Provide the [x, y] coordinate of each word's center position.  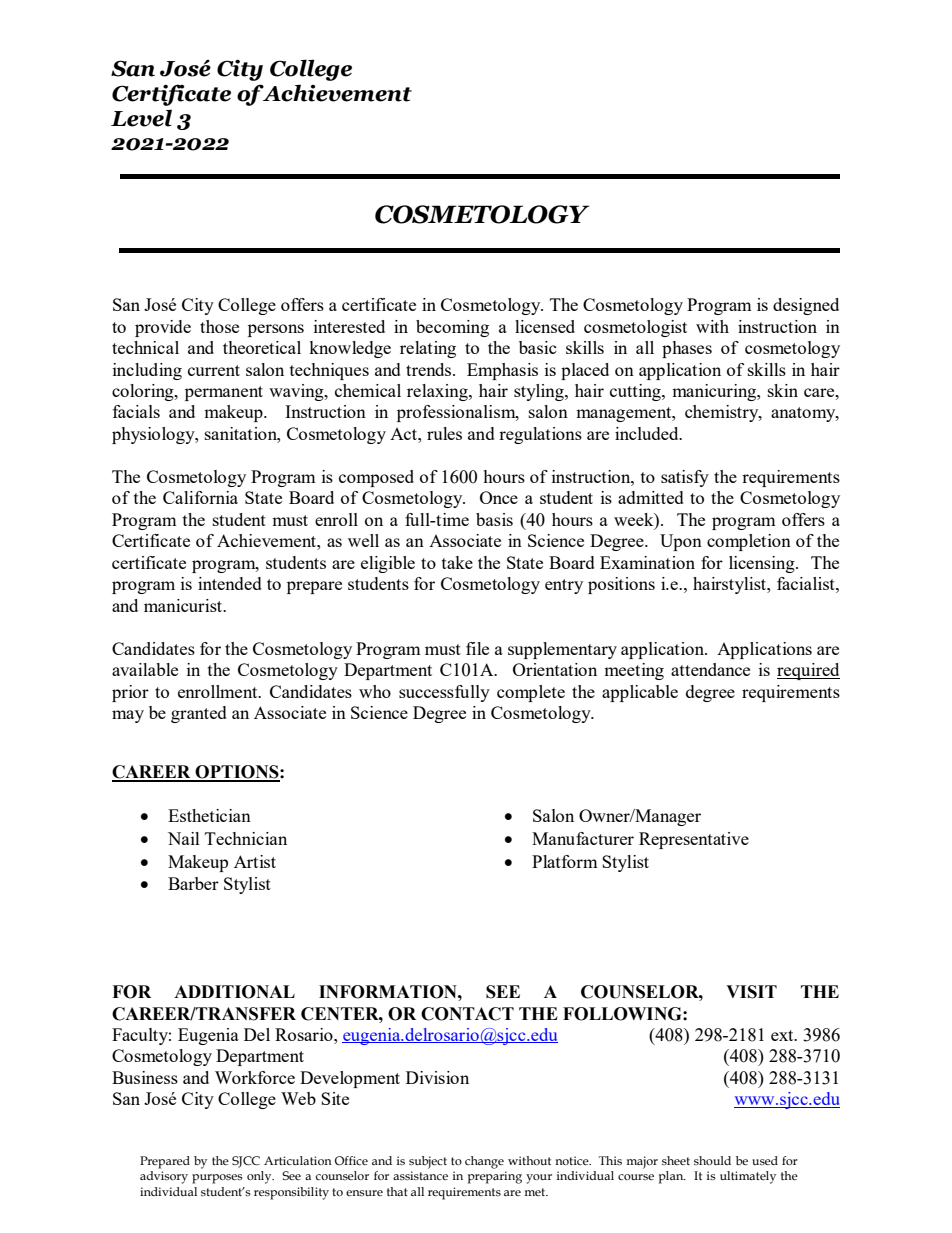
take [457, 562]
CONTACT [467, 1014]
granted [199, 714]
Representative [694, 840]
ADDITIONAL [234, 992]
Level [141, 118]
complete [531, 693]
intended [230, 583]
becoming [452, 328]
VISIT [751, 992]
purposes [217, 1179]
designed [806, 306]
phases [687, 349]
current [214, 370]
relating [428, 349]
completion [749, 542]
